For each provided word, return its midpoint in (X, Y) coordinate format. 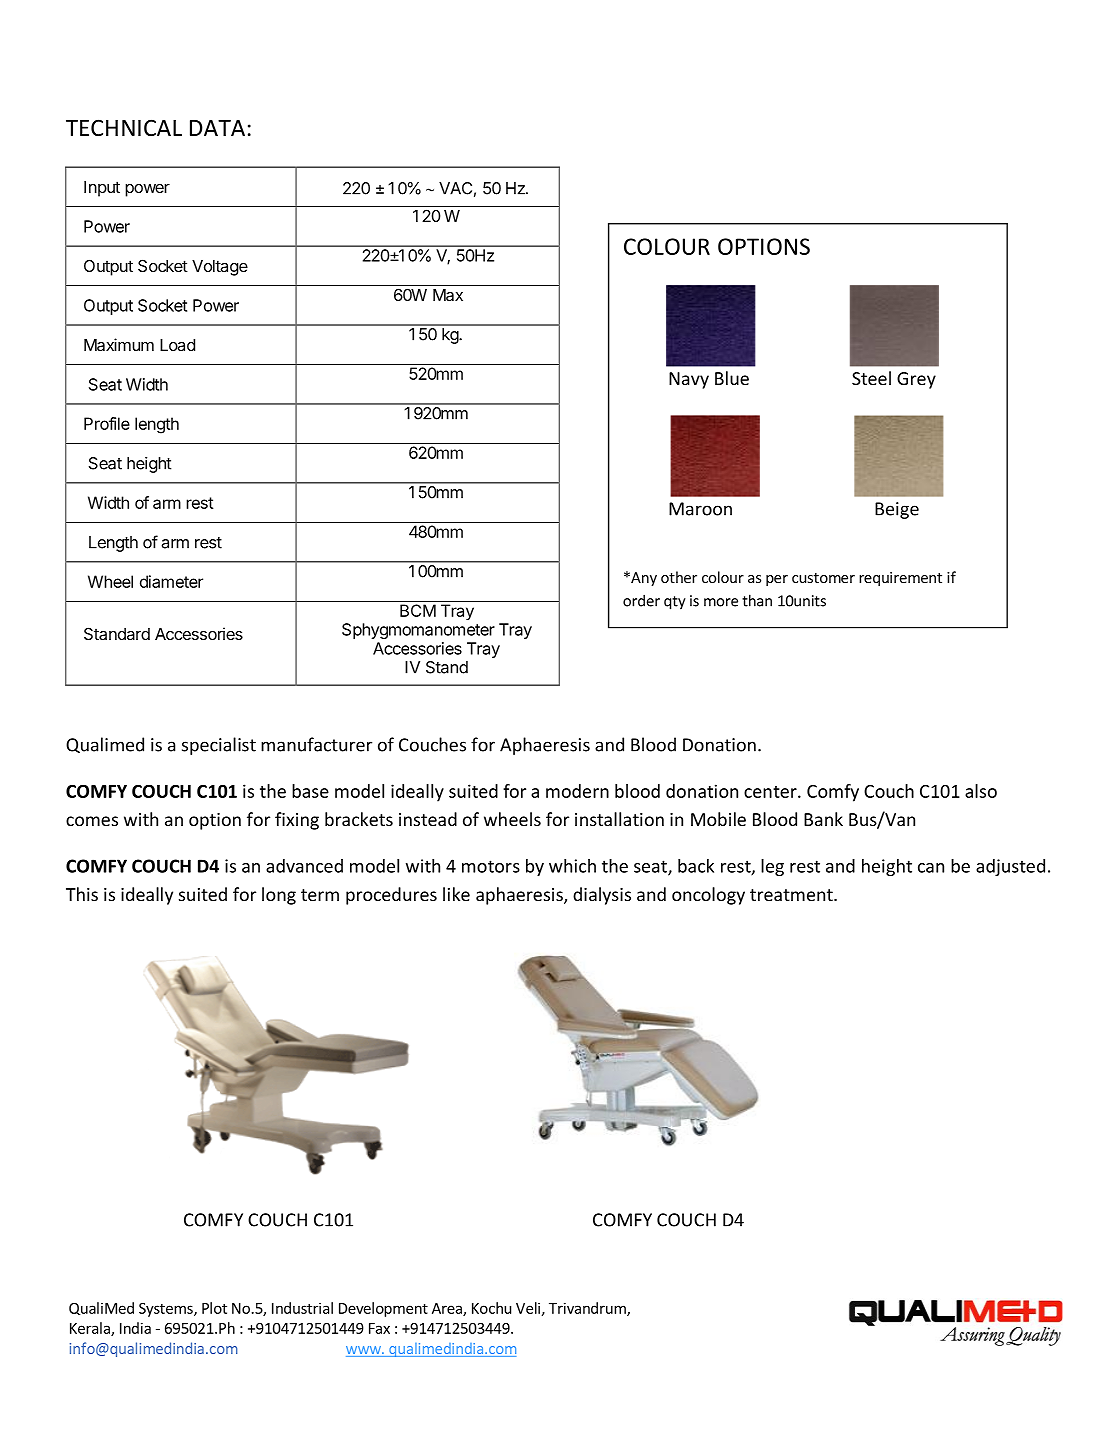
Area (448, 1309)
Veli (528, 1308)
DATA (217, 128)
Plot (214, 1308)
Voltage (220, 268)
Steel (871, 378)
